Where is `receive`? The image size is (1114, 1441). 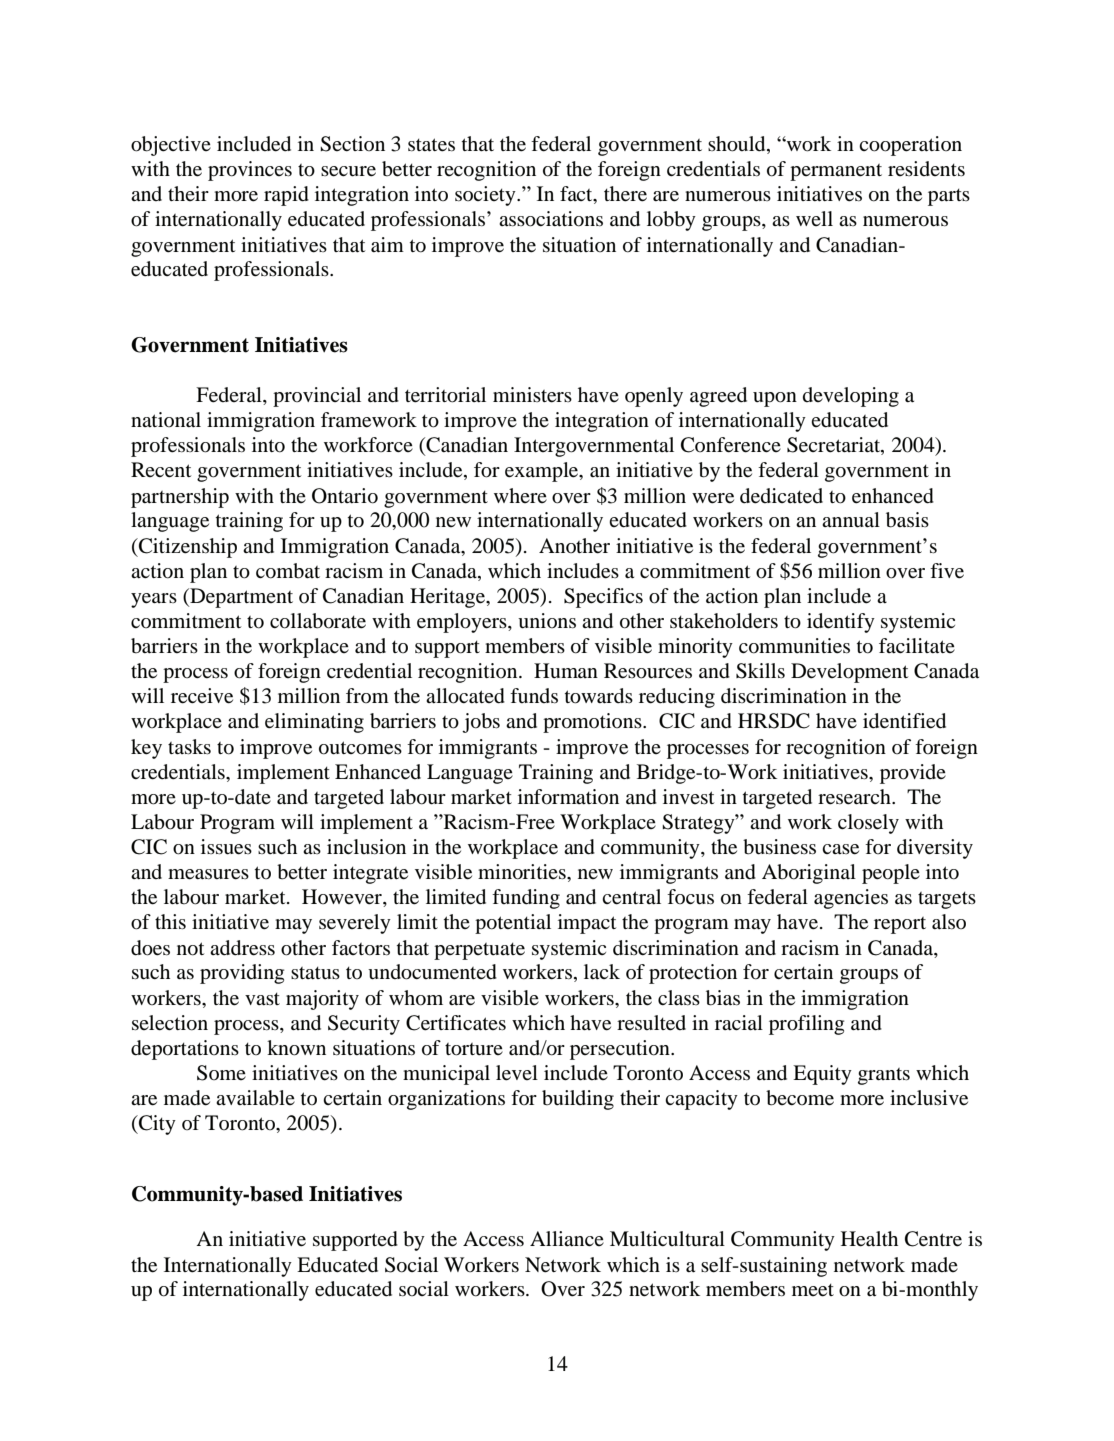 receive is located at coordinates (202, 696).
